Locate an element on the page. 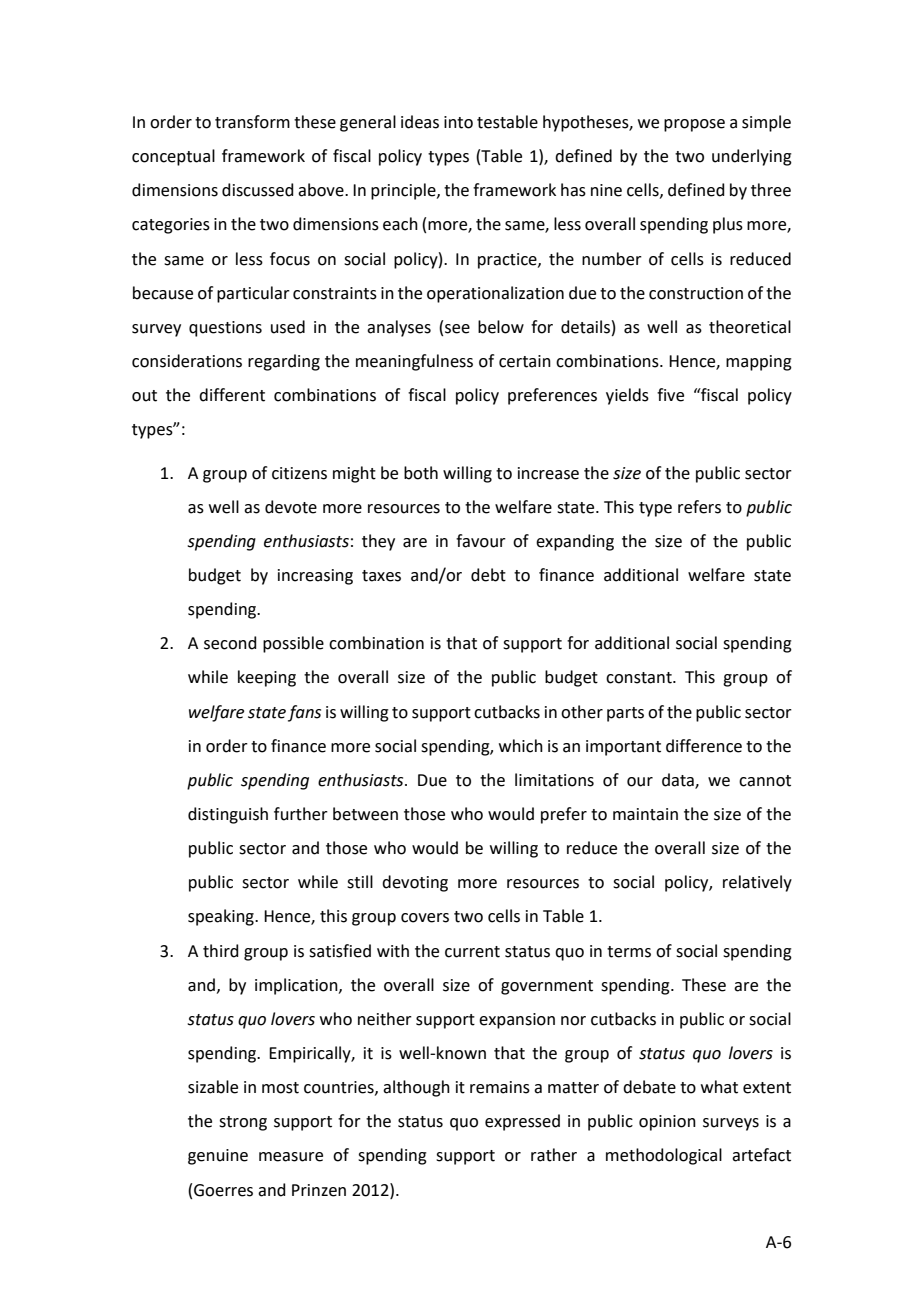  second is located at coordinates (230, 643).
